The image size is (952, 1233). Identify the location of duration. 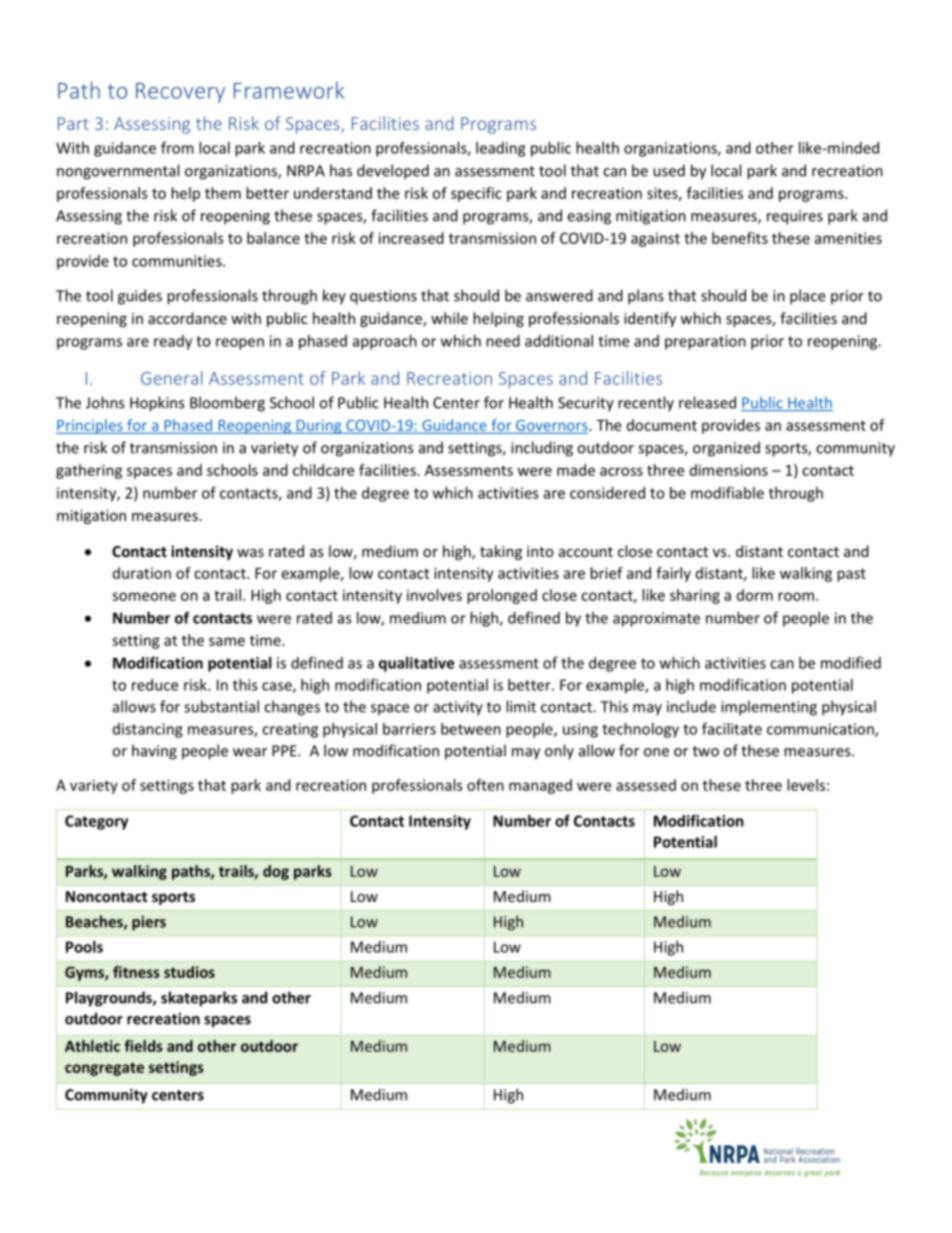
(142, 573).
